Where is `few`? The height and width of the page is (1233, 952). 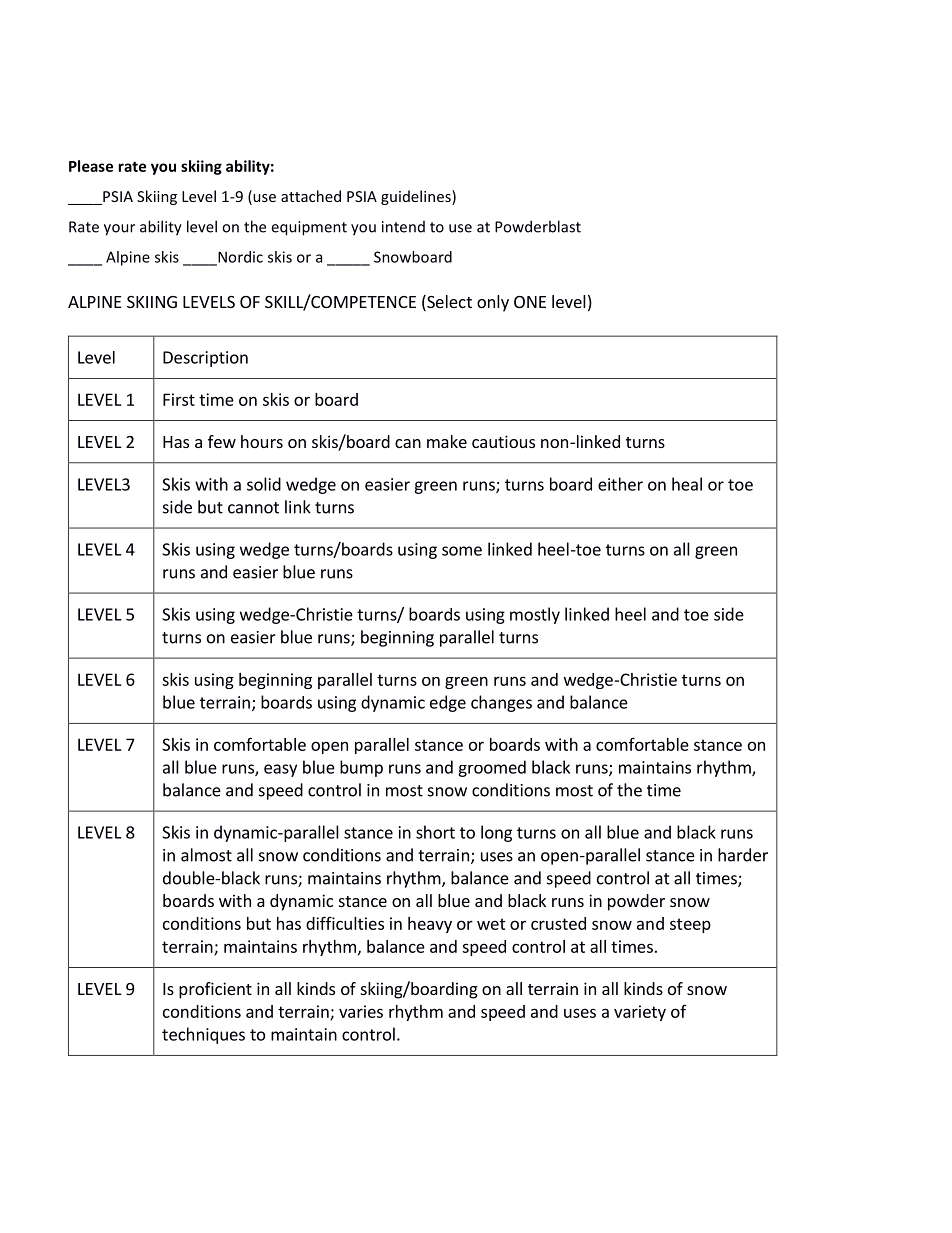
few is located at coordinates (222, 441).
